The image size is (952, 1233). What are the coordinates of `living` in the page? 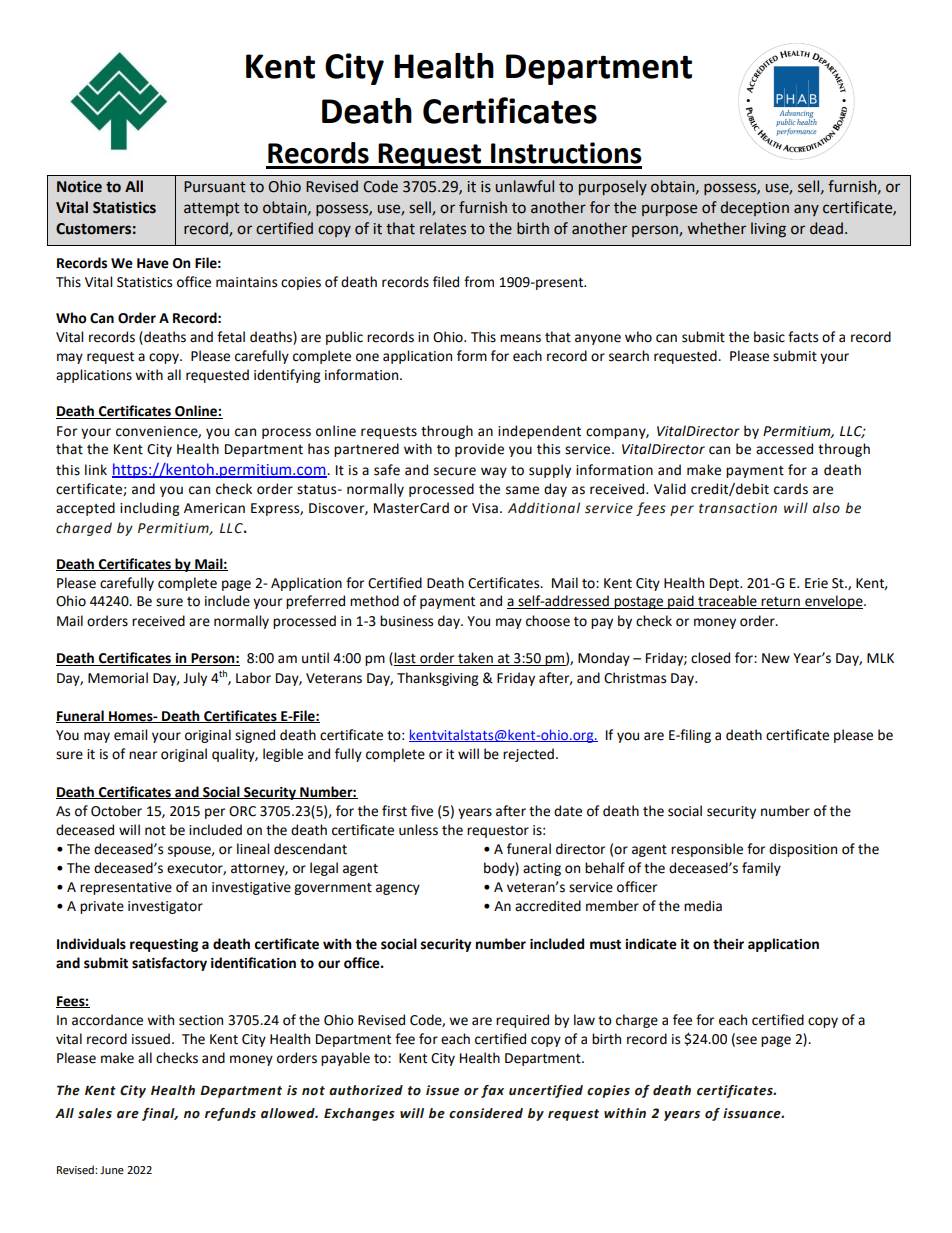 It's located at (768, 230).
